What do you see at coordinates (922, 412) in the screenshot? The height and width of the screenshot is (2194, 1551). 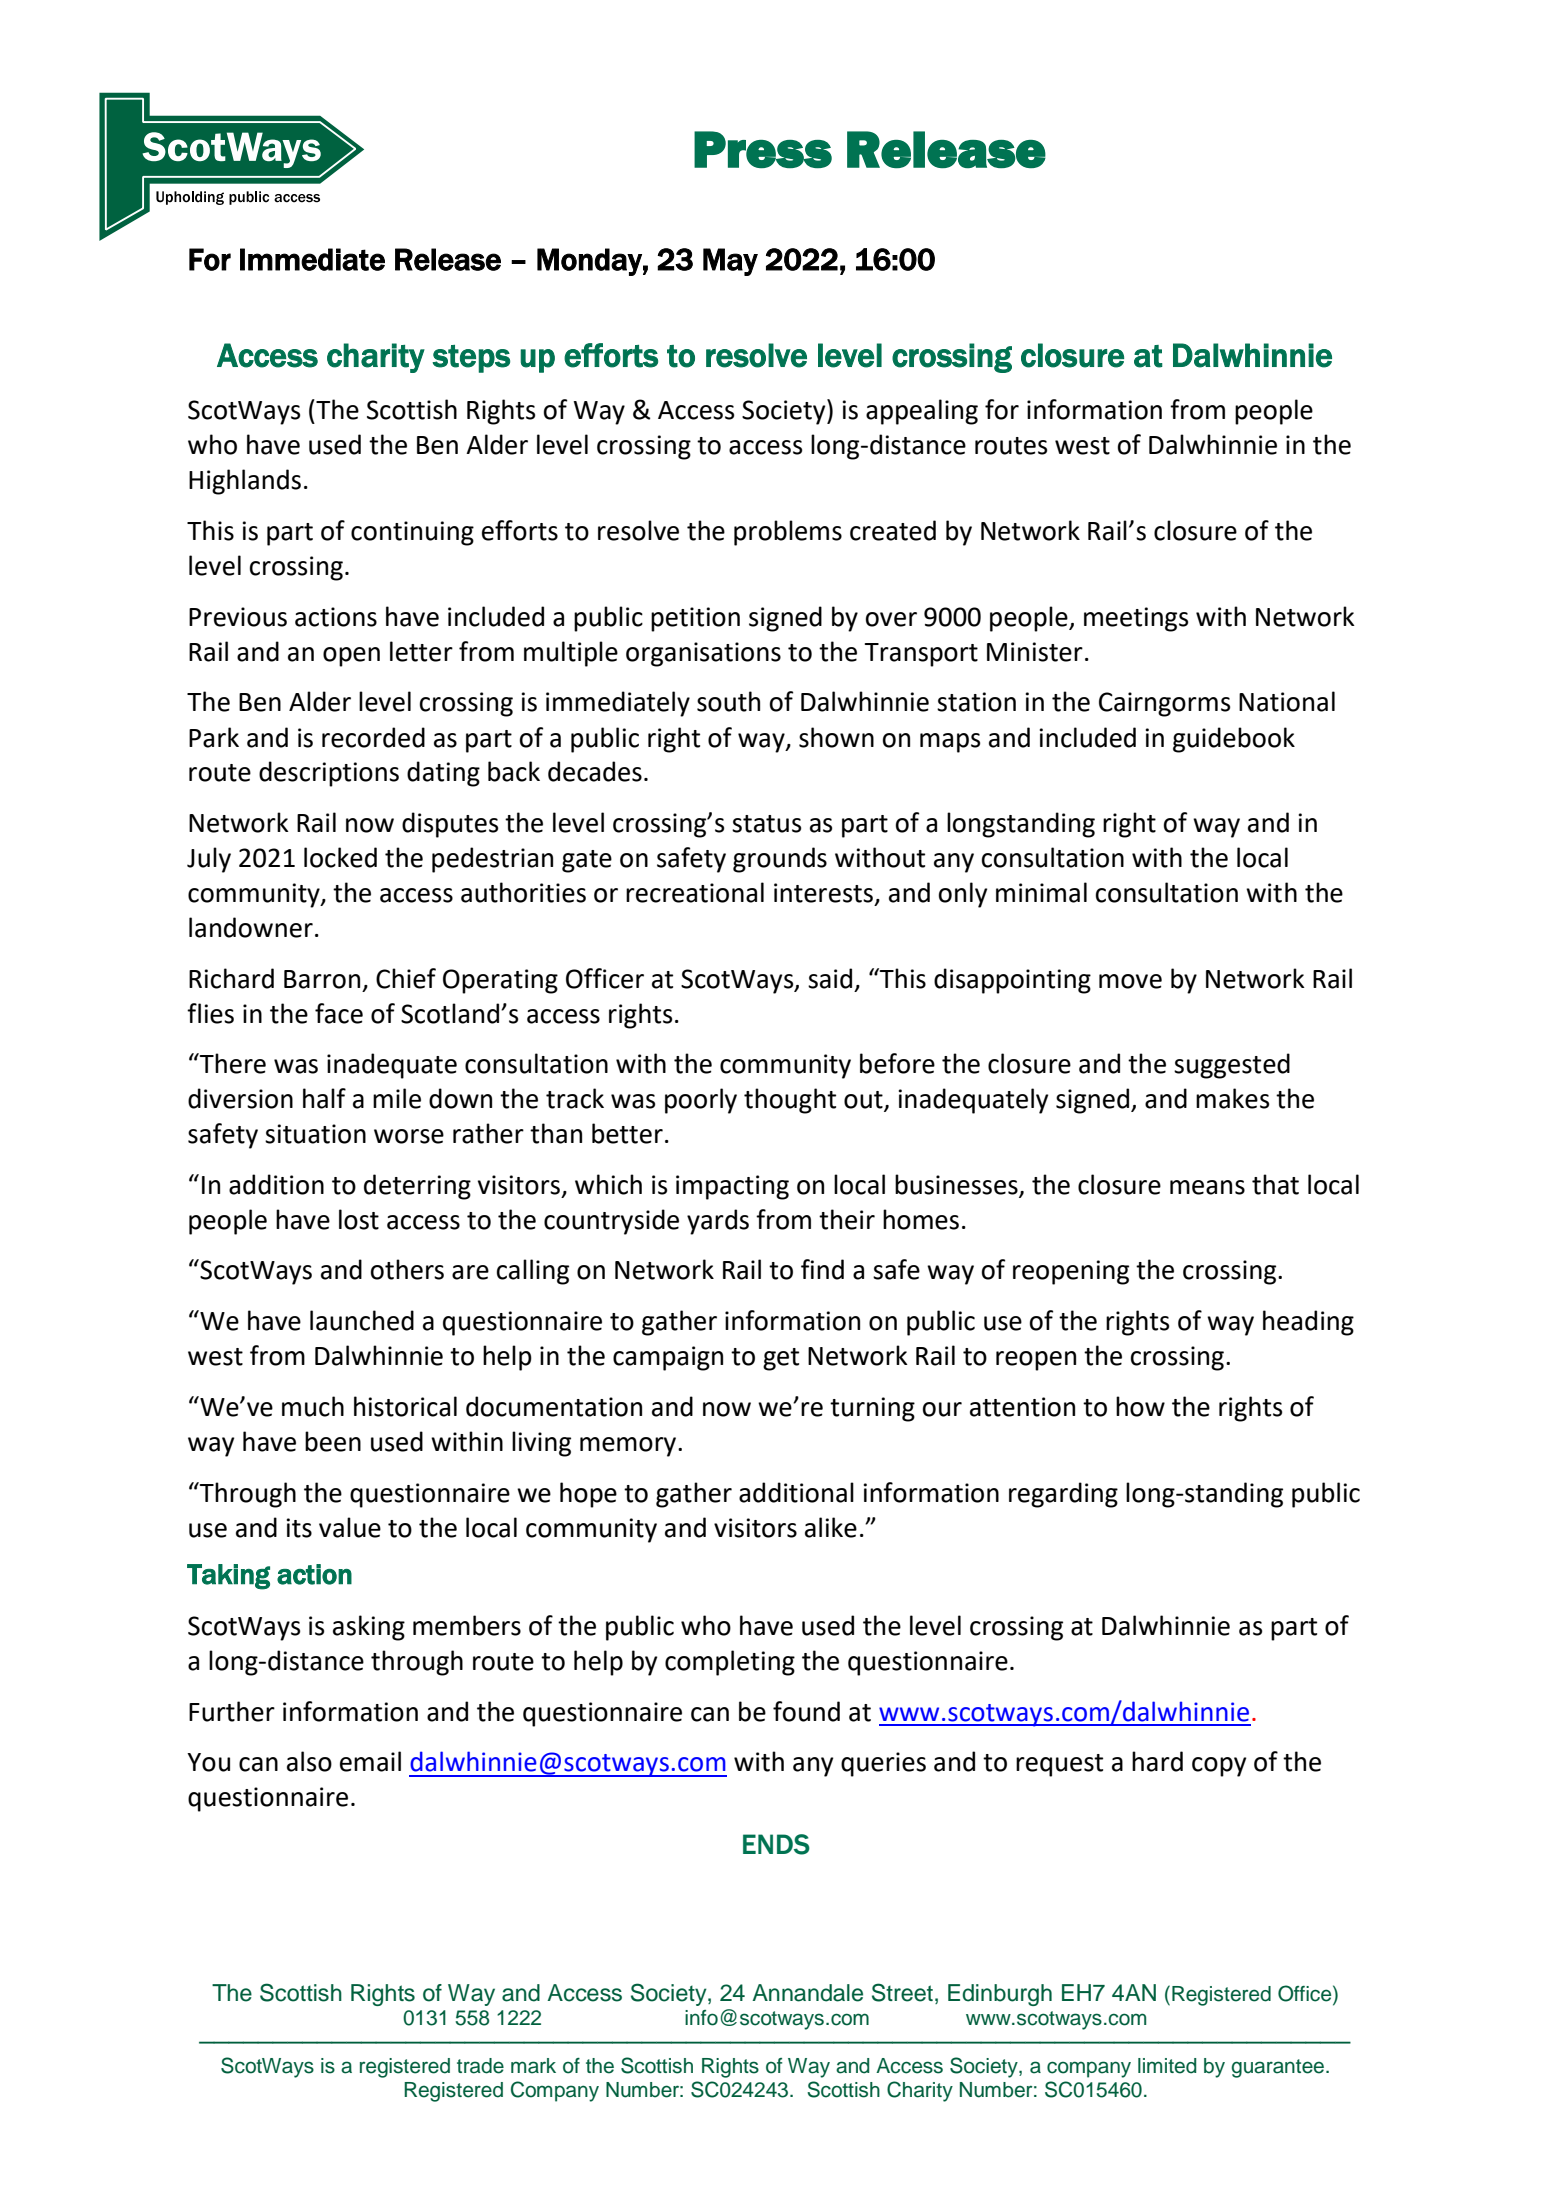 I see `appealing` at bounding box center [922, 412].
